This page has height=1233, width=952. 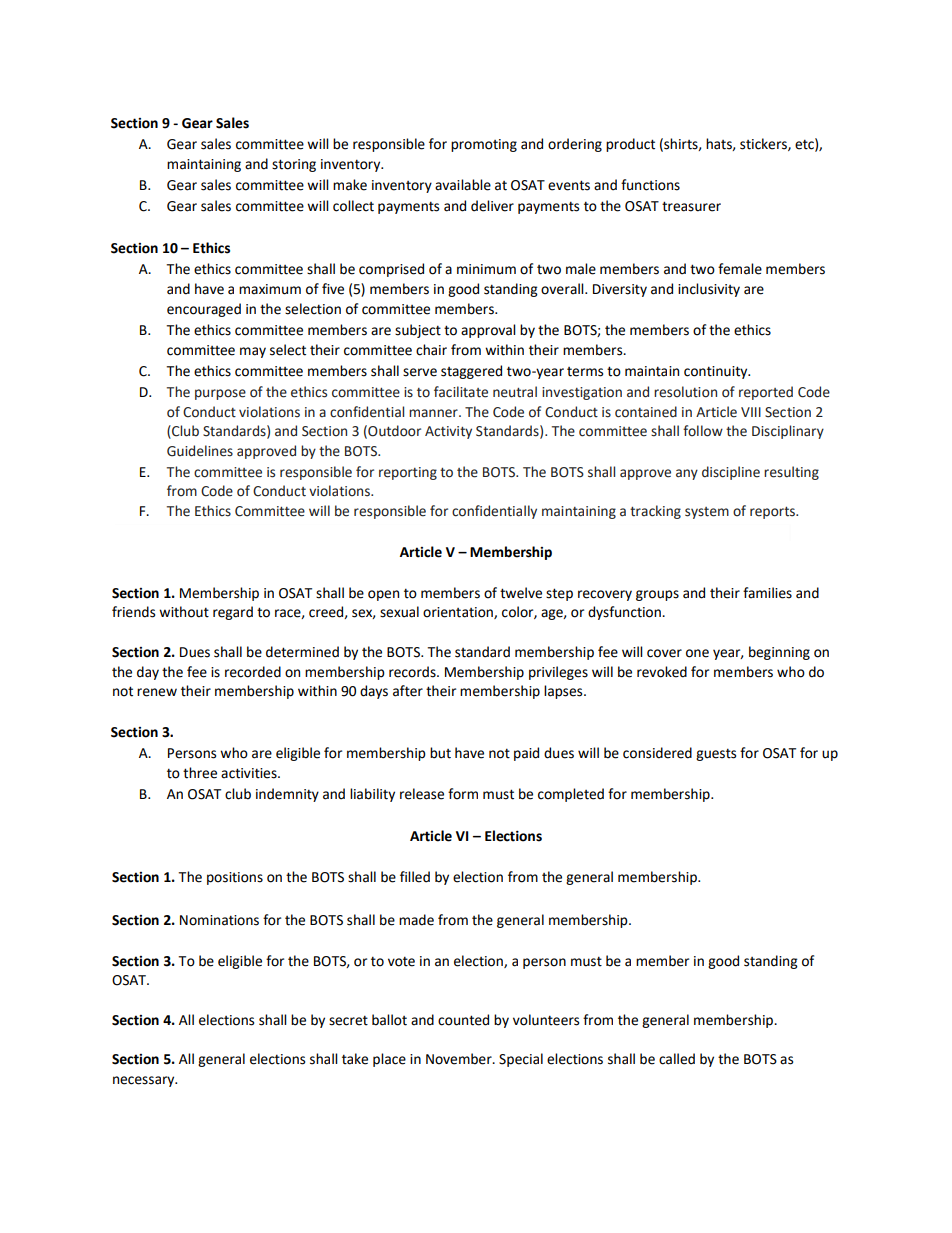 I want to click on orientation, so click(x=459, y=613).
